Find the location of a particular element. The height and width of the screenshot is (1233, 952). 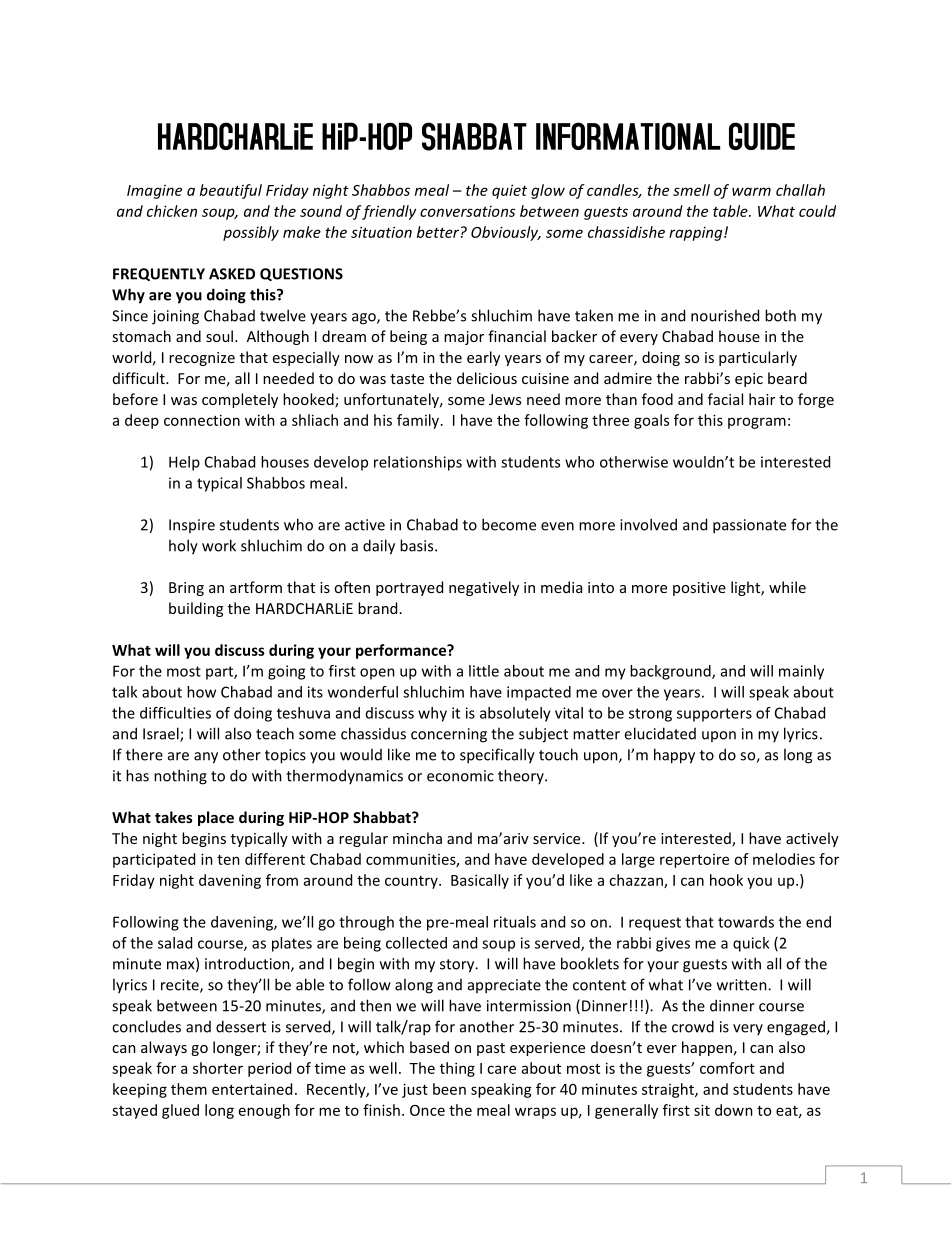

conversations is located at coordinates (467, 211).
